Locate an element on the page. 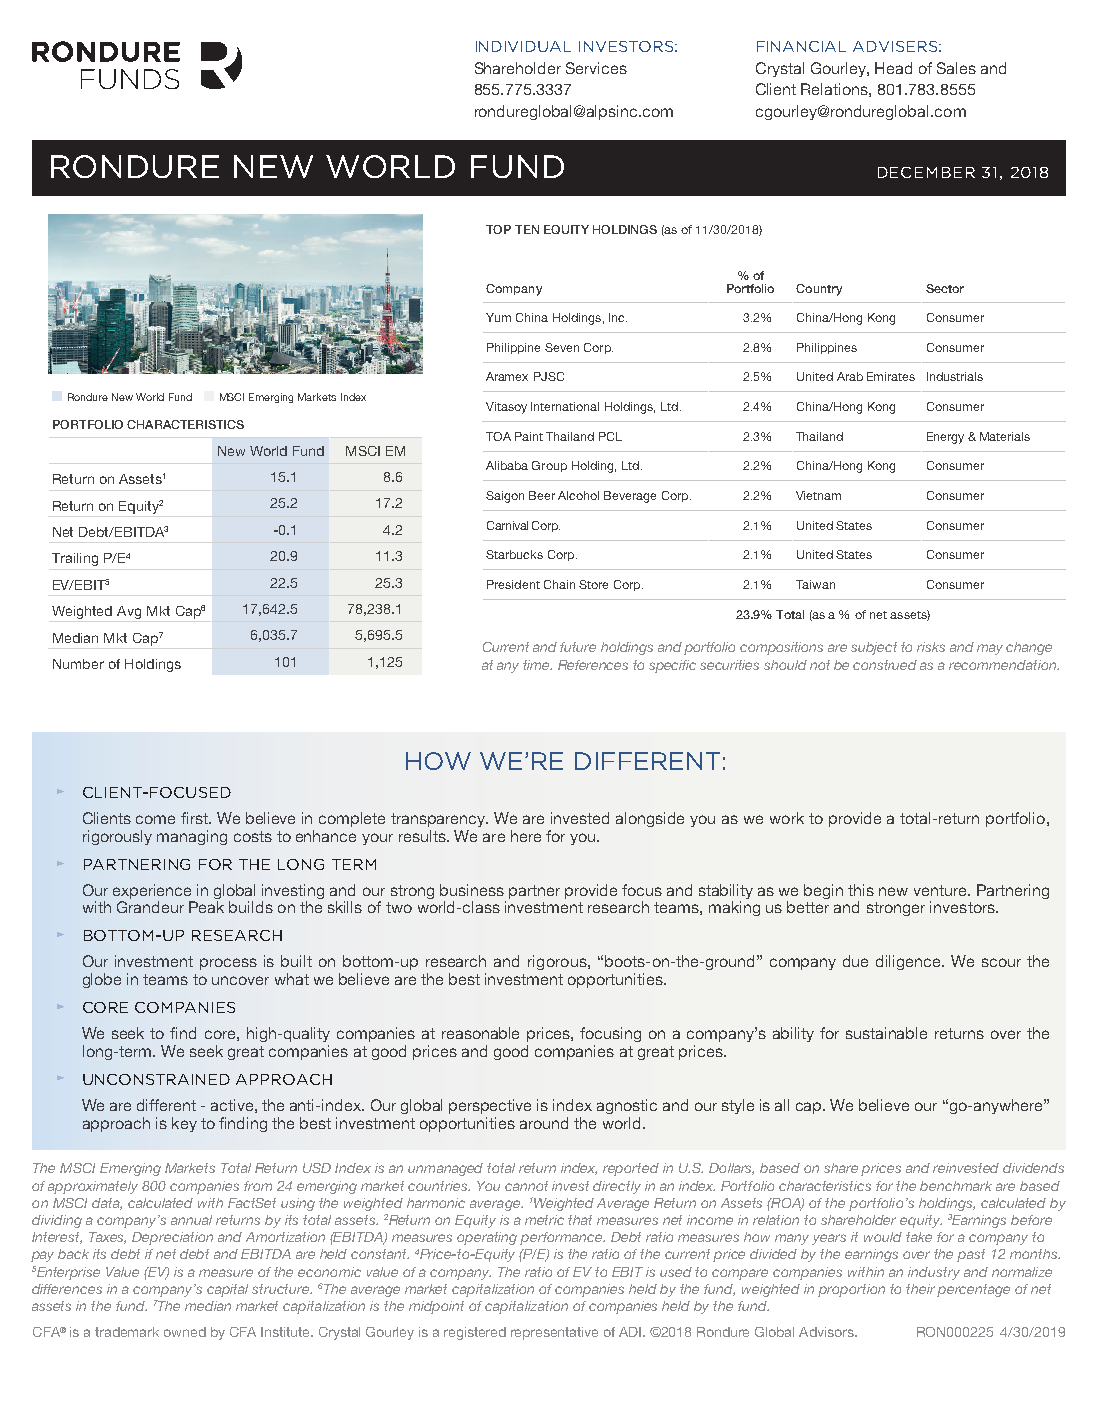 This image has width=1098, height=1421. representative is located at coordinates (554, 1333).
